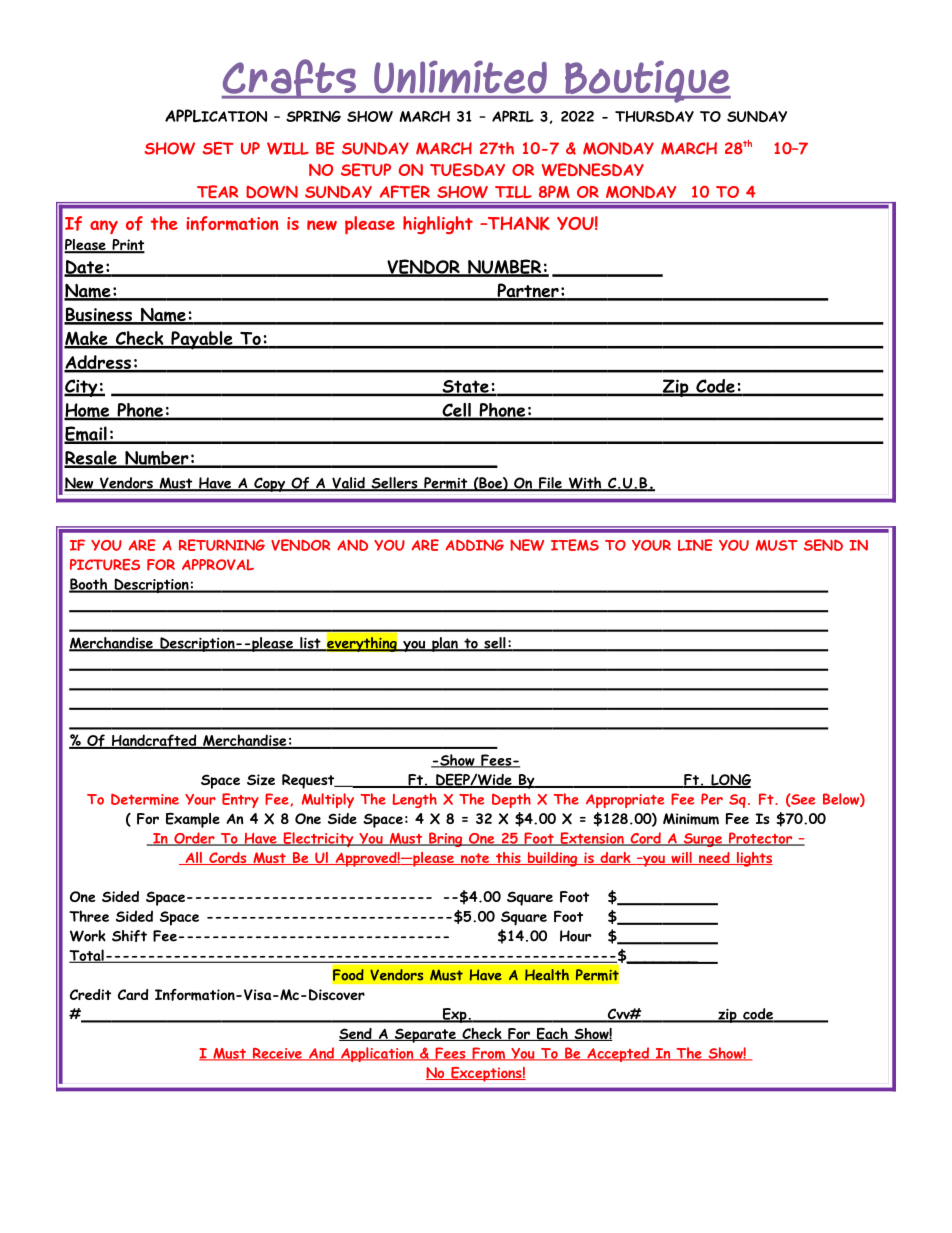 The width and height of the screenshot is (952, 1233). What do you see at coordinates (425, 1035) in the screenshot?
I see `Separate` at bounding box center [425, 1035].
